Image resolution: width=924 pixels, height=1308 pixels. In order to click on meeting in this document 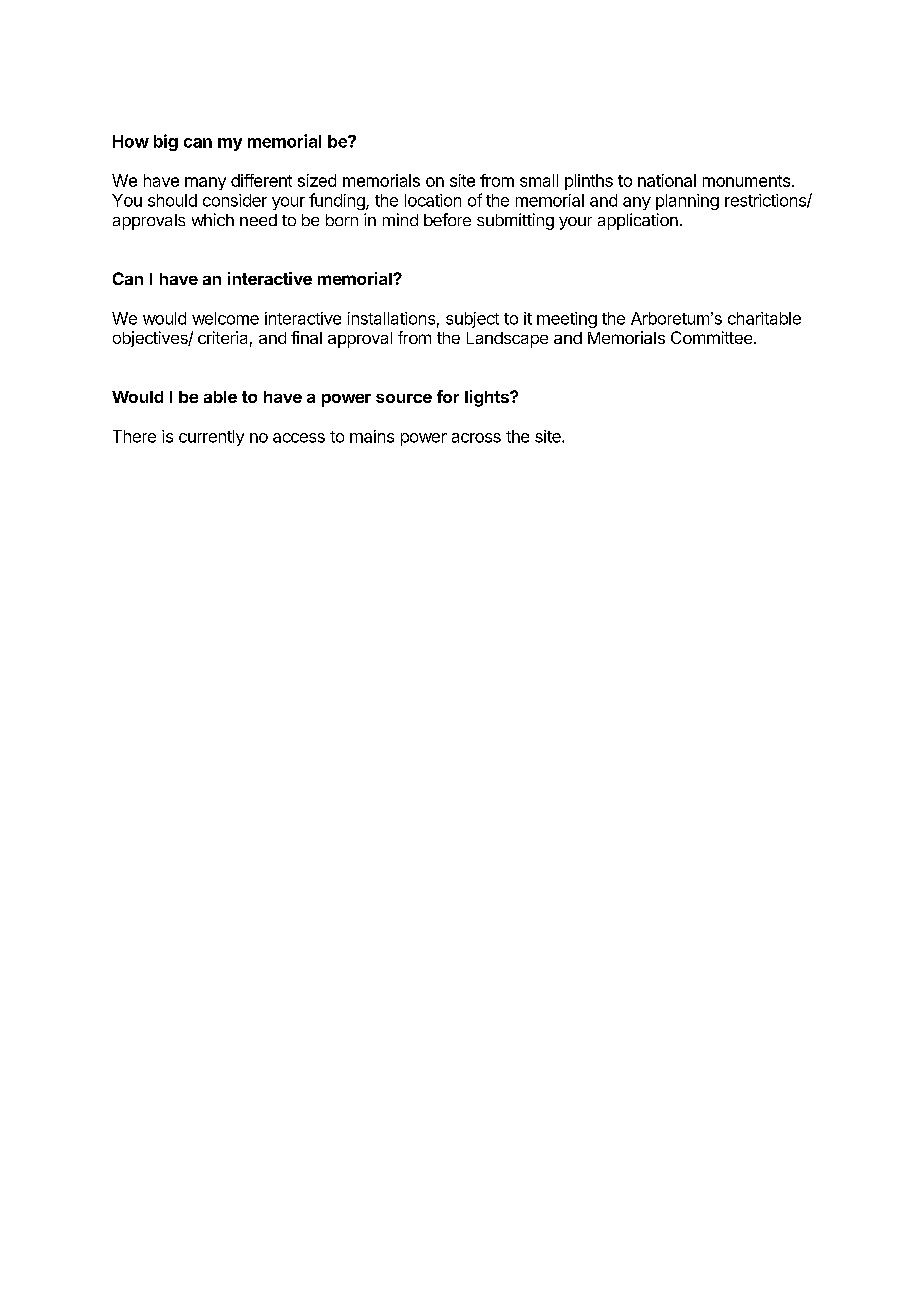, I will do `click(567, 320)`.
